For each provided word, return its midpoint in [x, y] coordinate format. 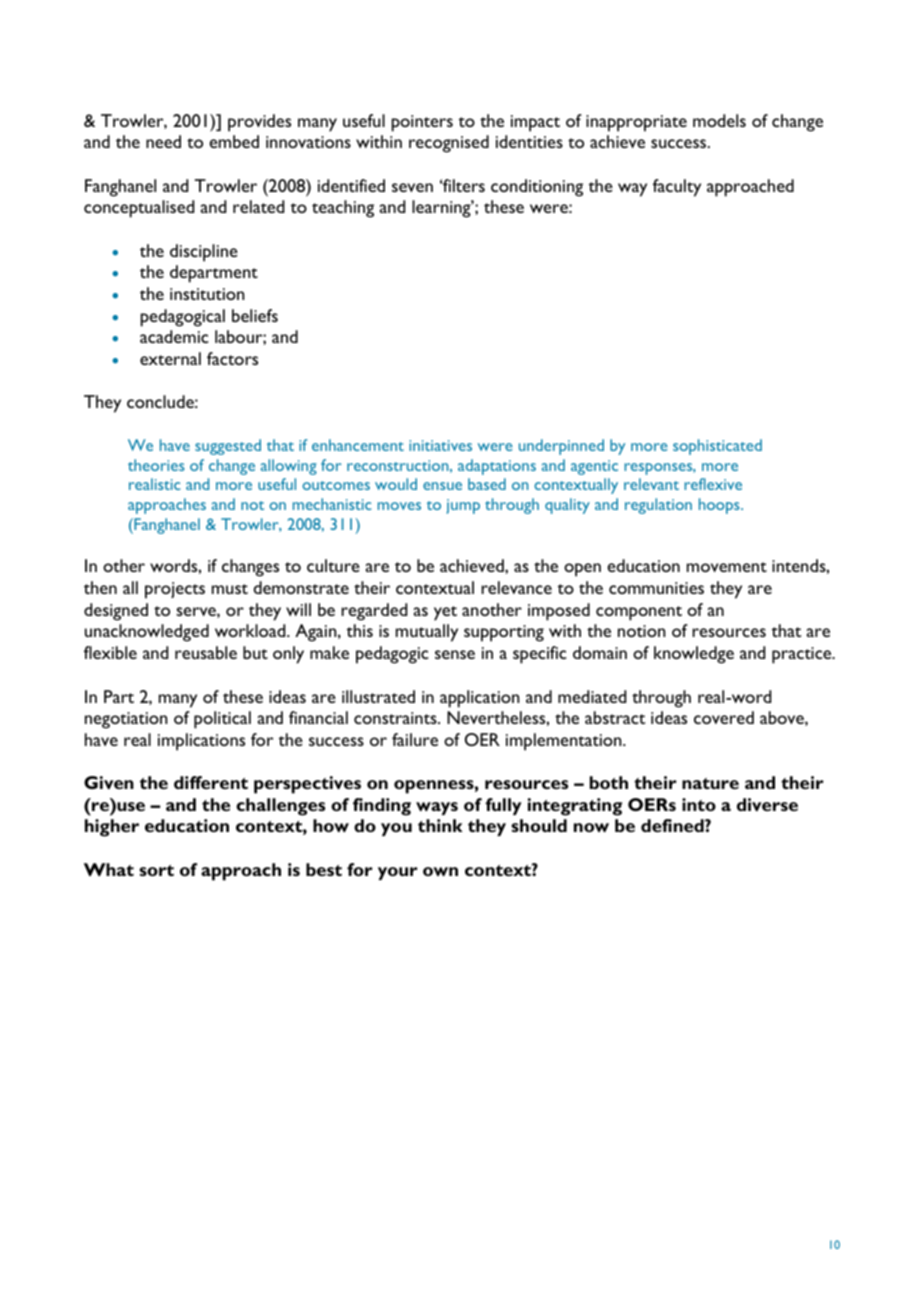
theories [156, 465]
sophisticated [717, 447]
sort [156, 870]
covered [724, 717]
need [163, 141]
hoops [720, 506]
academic [174, 336]
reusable [206, 652]
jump [463, 506]
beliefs [255, 315]
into [699, 804]
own [440, 871]
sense [455, 654]
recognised [449, 144]
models [719, 120]
